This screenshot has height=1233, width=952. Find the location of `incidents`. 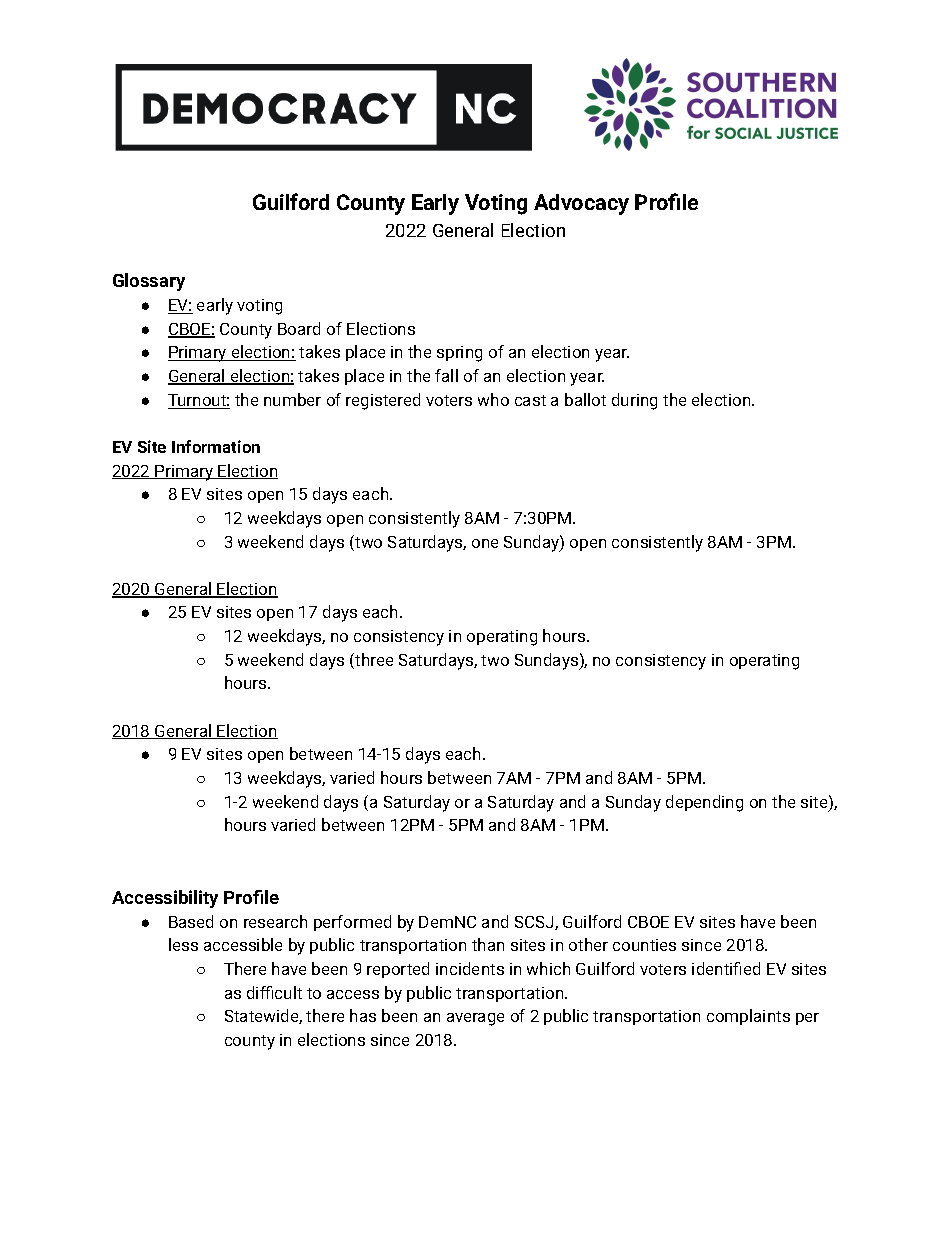

incidents is located at coordinates (470, 968).
